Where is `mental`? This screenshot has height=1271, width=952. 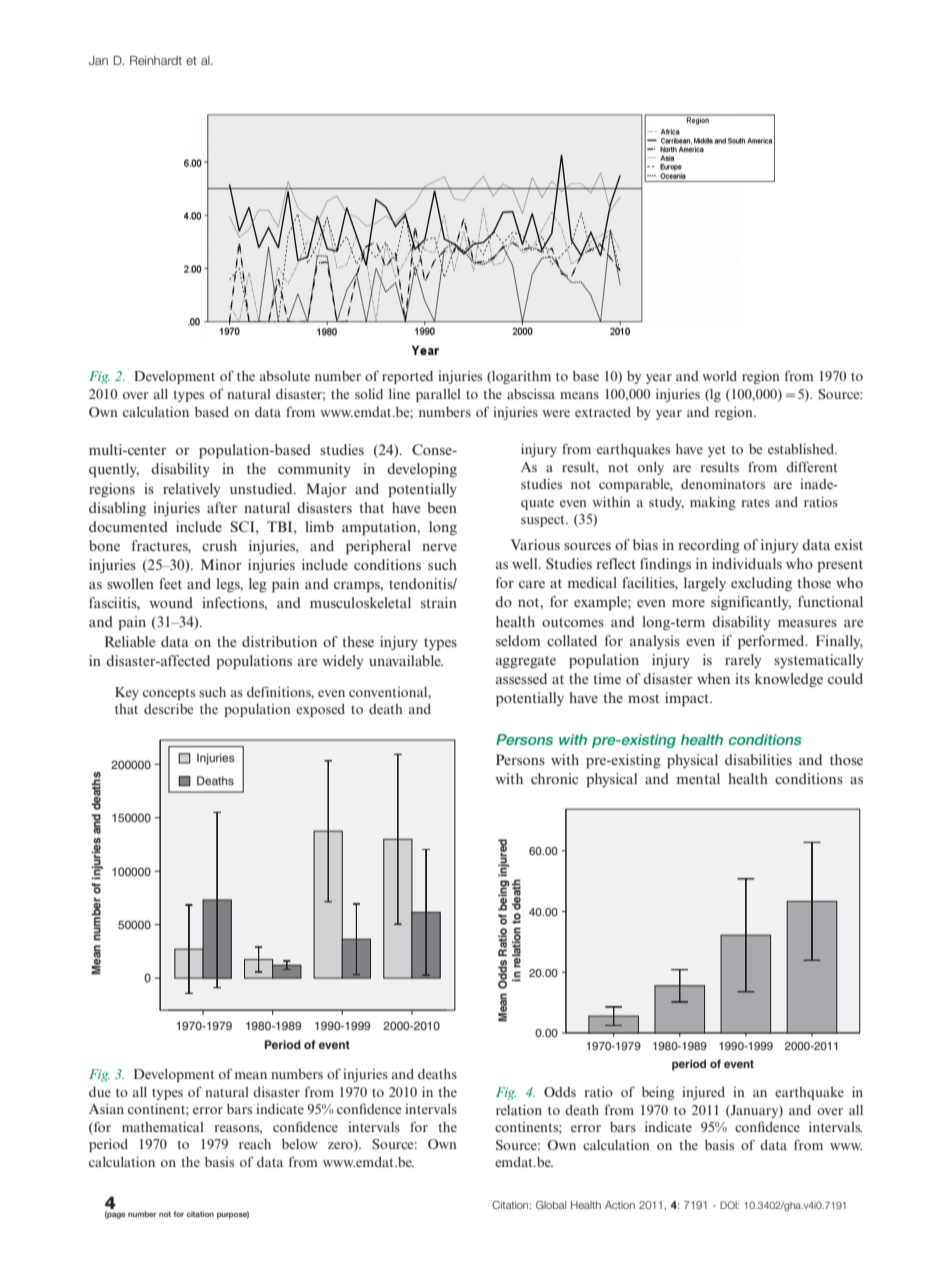
mental is located at coordinates (698, 778).
